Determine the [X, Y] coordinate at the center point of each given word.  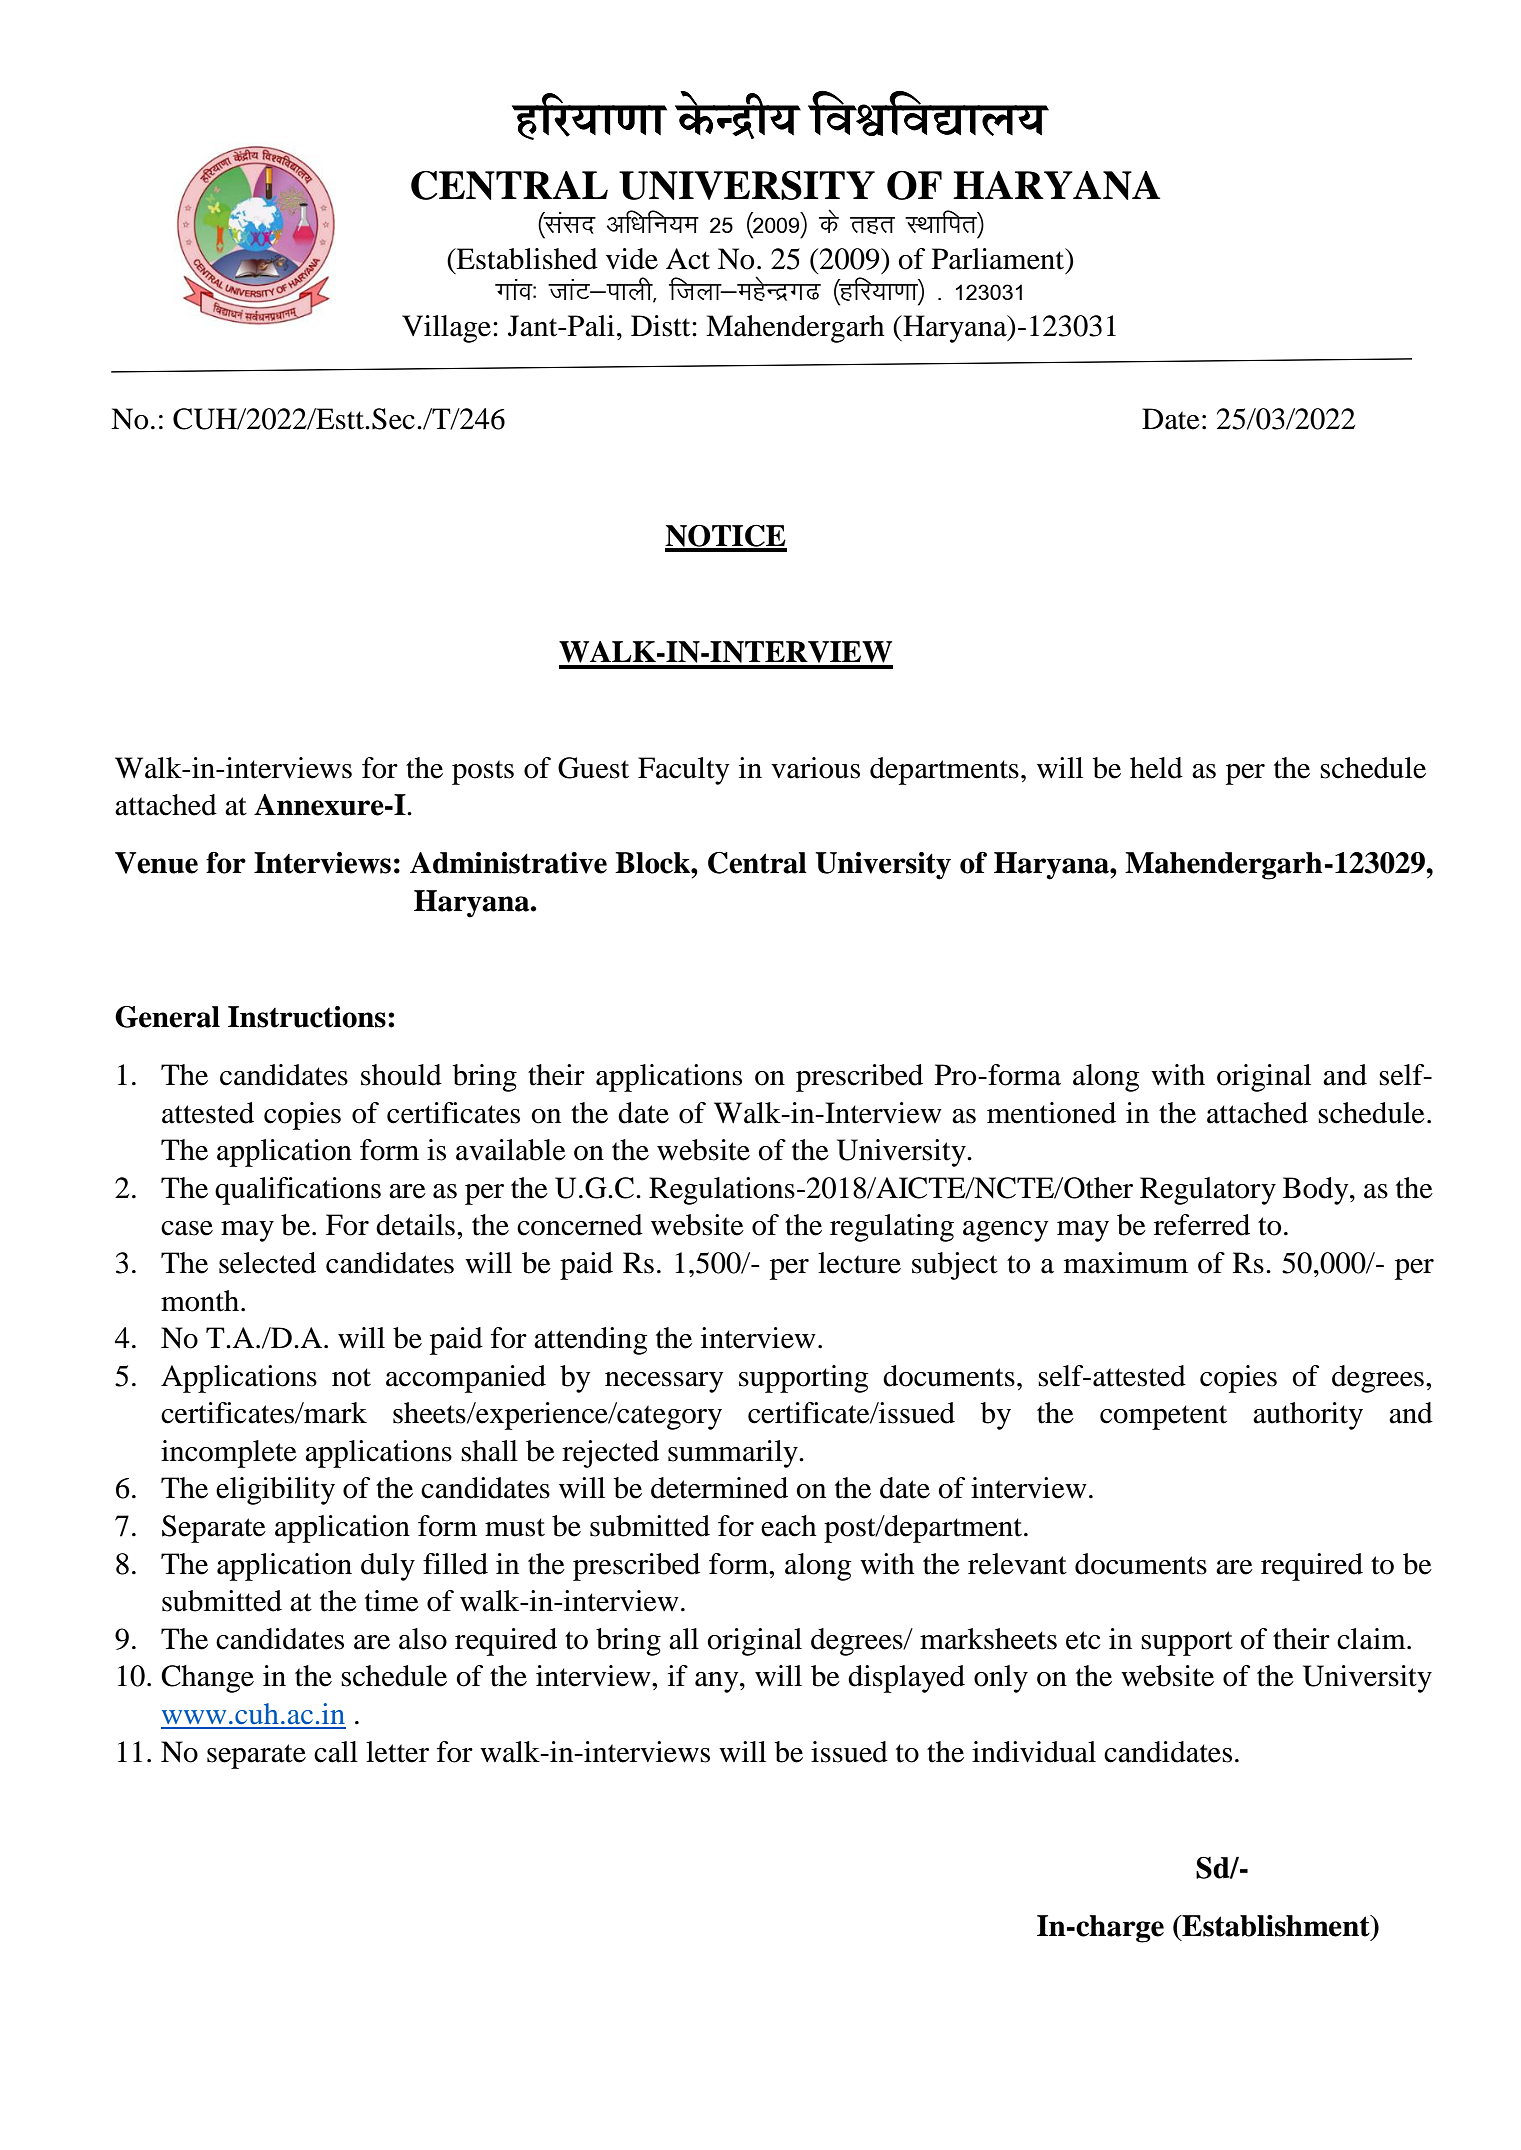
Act [688, 259]
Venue [156, 863]
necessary [664, 1382]
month [201, 1301]
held [1156, 768]
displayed [906, 1679]
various [815, 768]
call [336, 1752]
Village [446, 329]
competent [1163, 1417]
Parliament [999, 259]
